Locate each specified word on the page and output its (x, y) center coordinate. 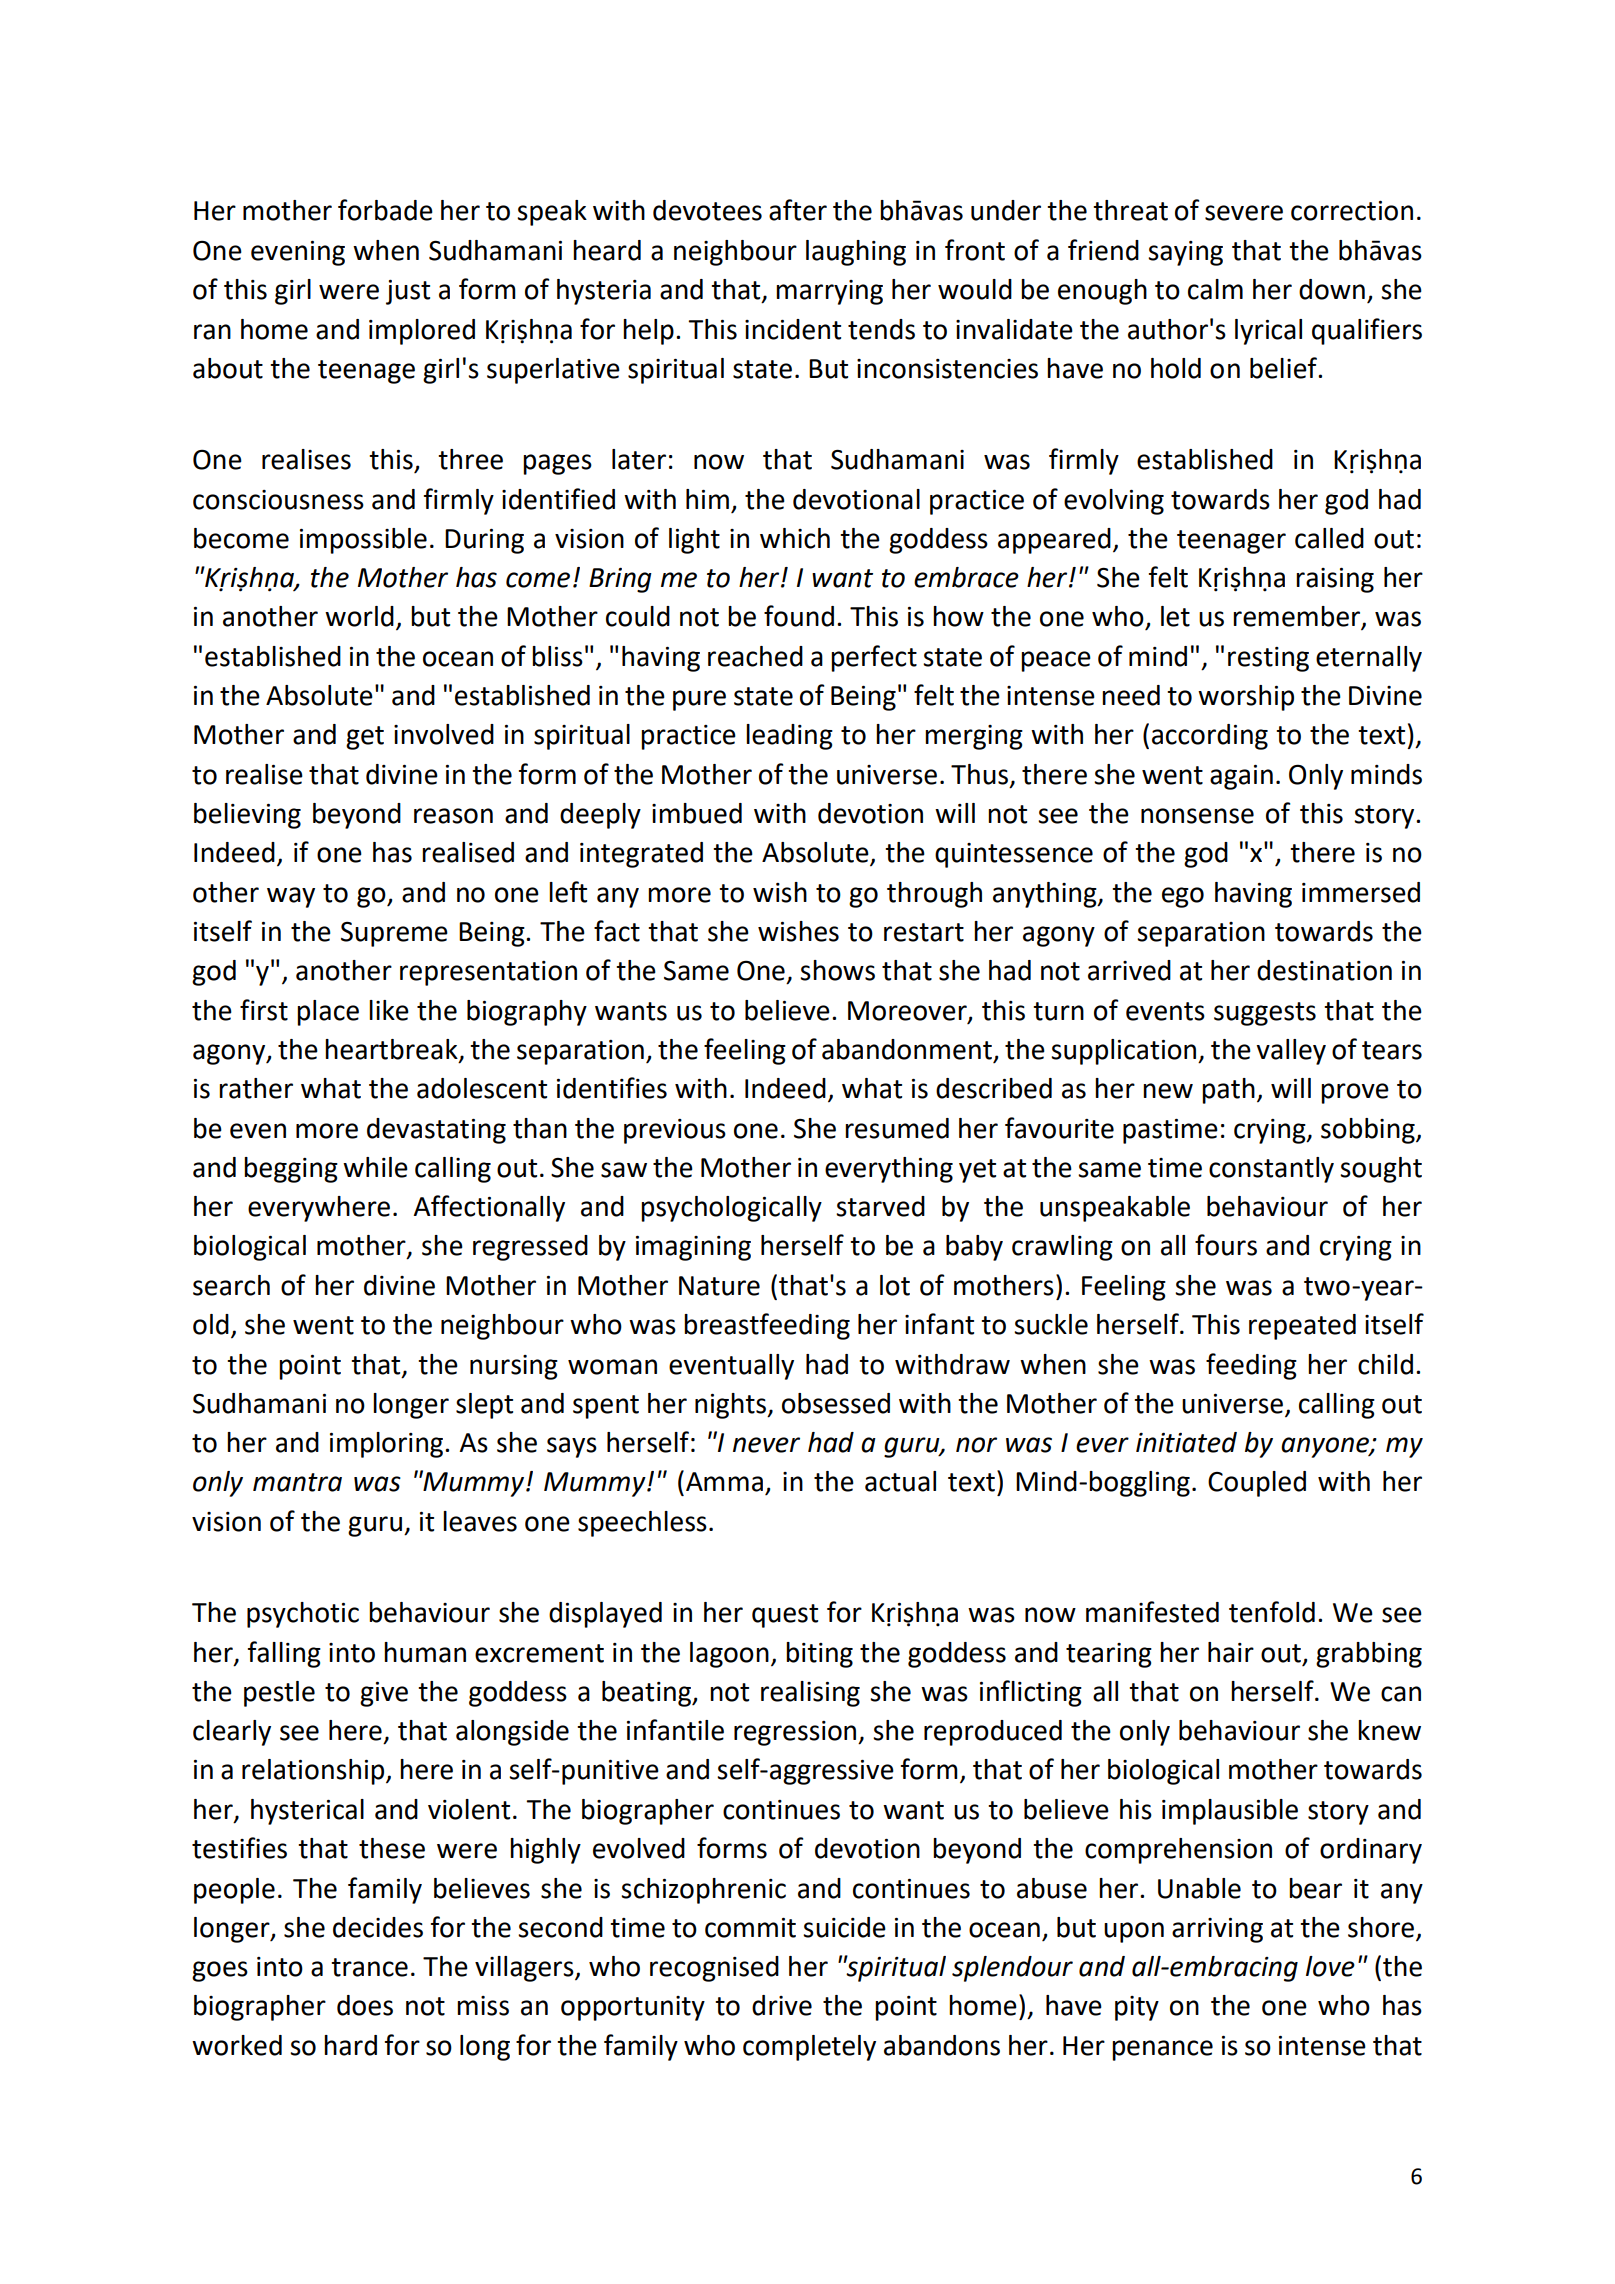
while (375, 1167)
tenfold (1272, 1612)
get (365, 738)
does (365, 2005)
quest (785, 1616)
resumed (897, 1128)
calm (1215, 289)
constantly (1271, 1170)
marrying (829, 292)
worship (1246, 698)
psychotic (303, 1615)
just (408, 292)
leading (789, 737)
